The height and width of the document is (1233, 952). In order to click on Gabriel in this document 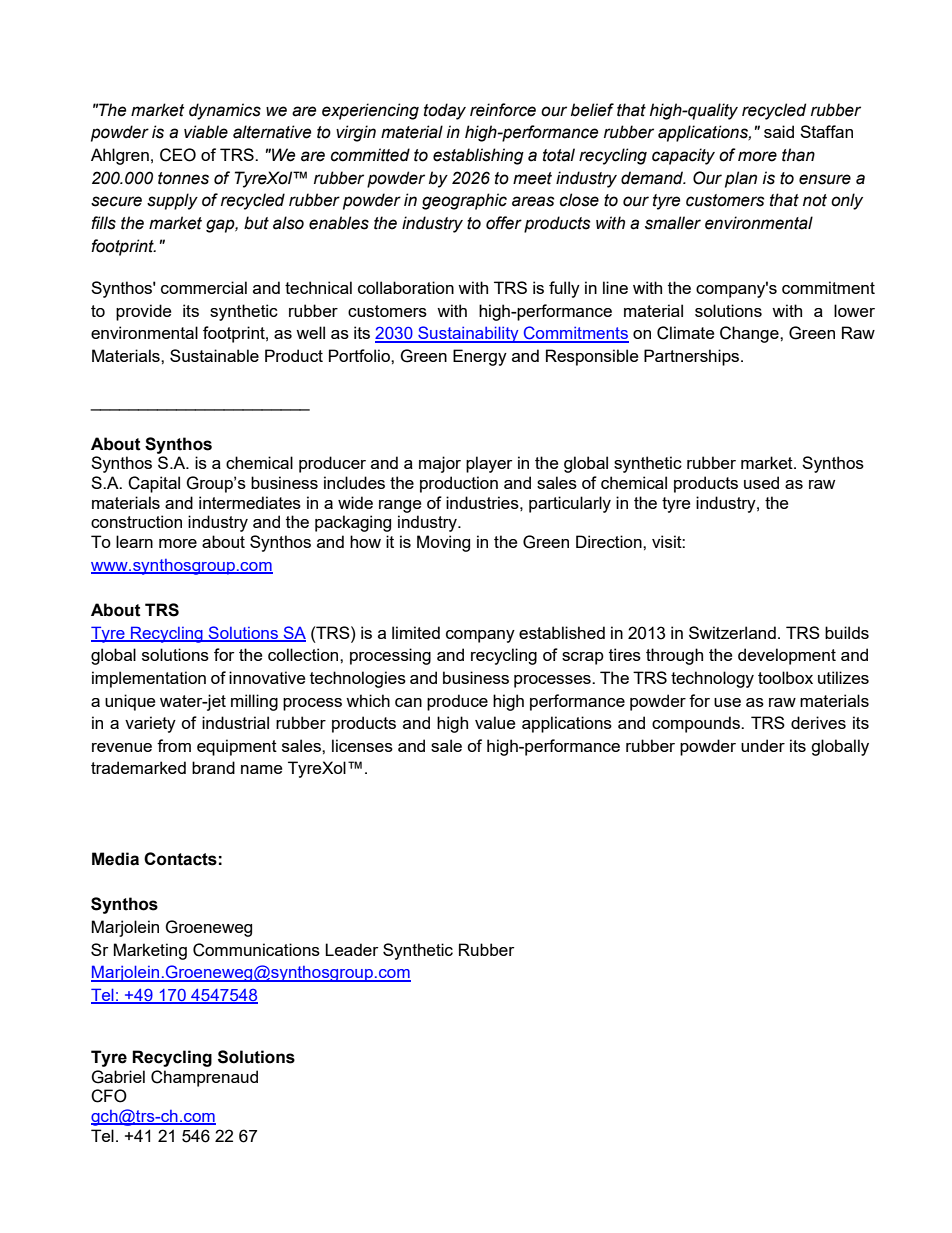, I will do `click(118, 1077)`.
